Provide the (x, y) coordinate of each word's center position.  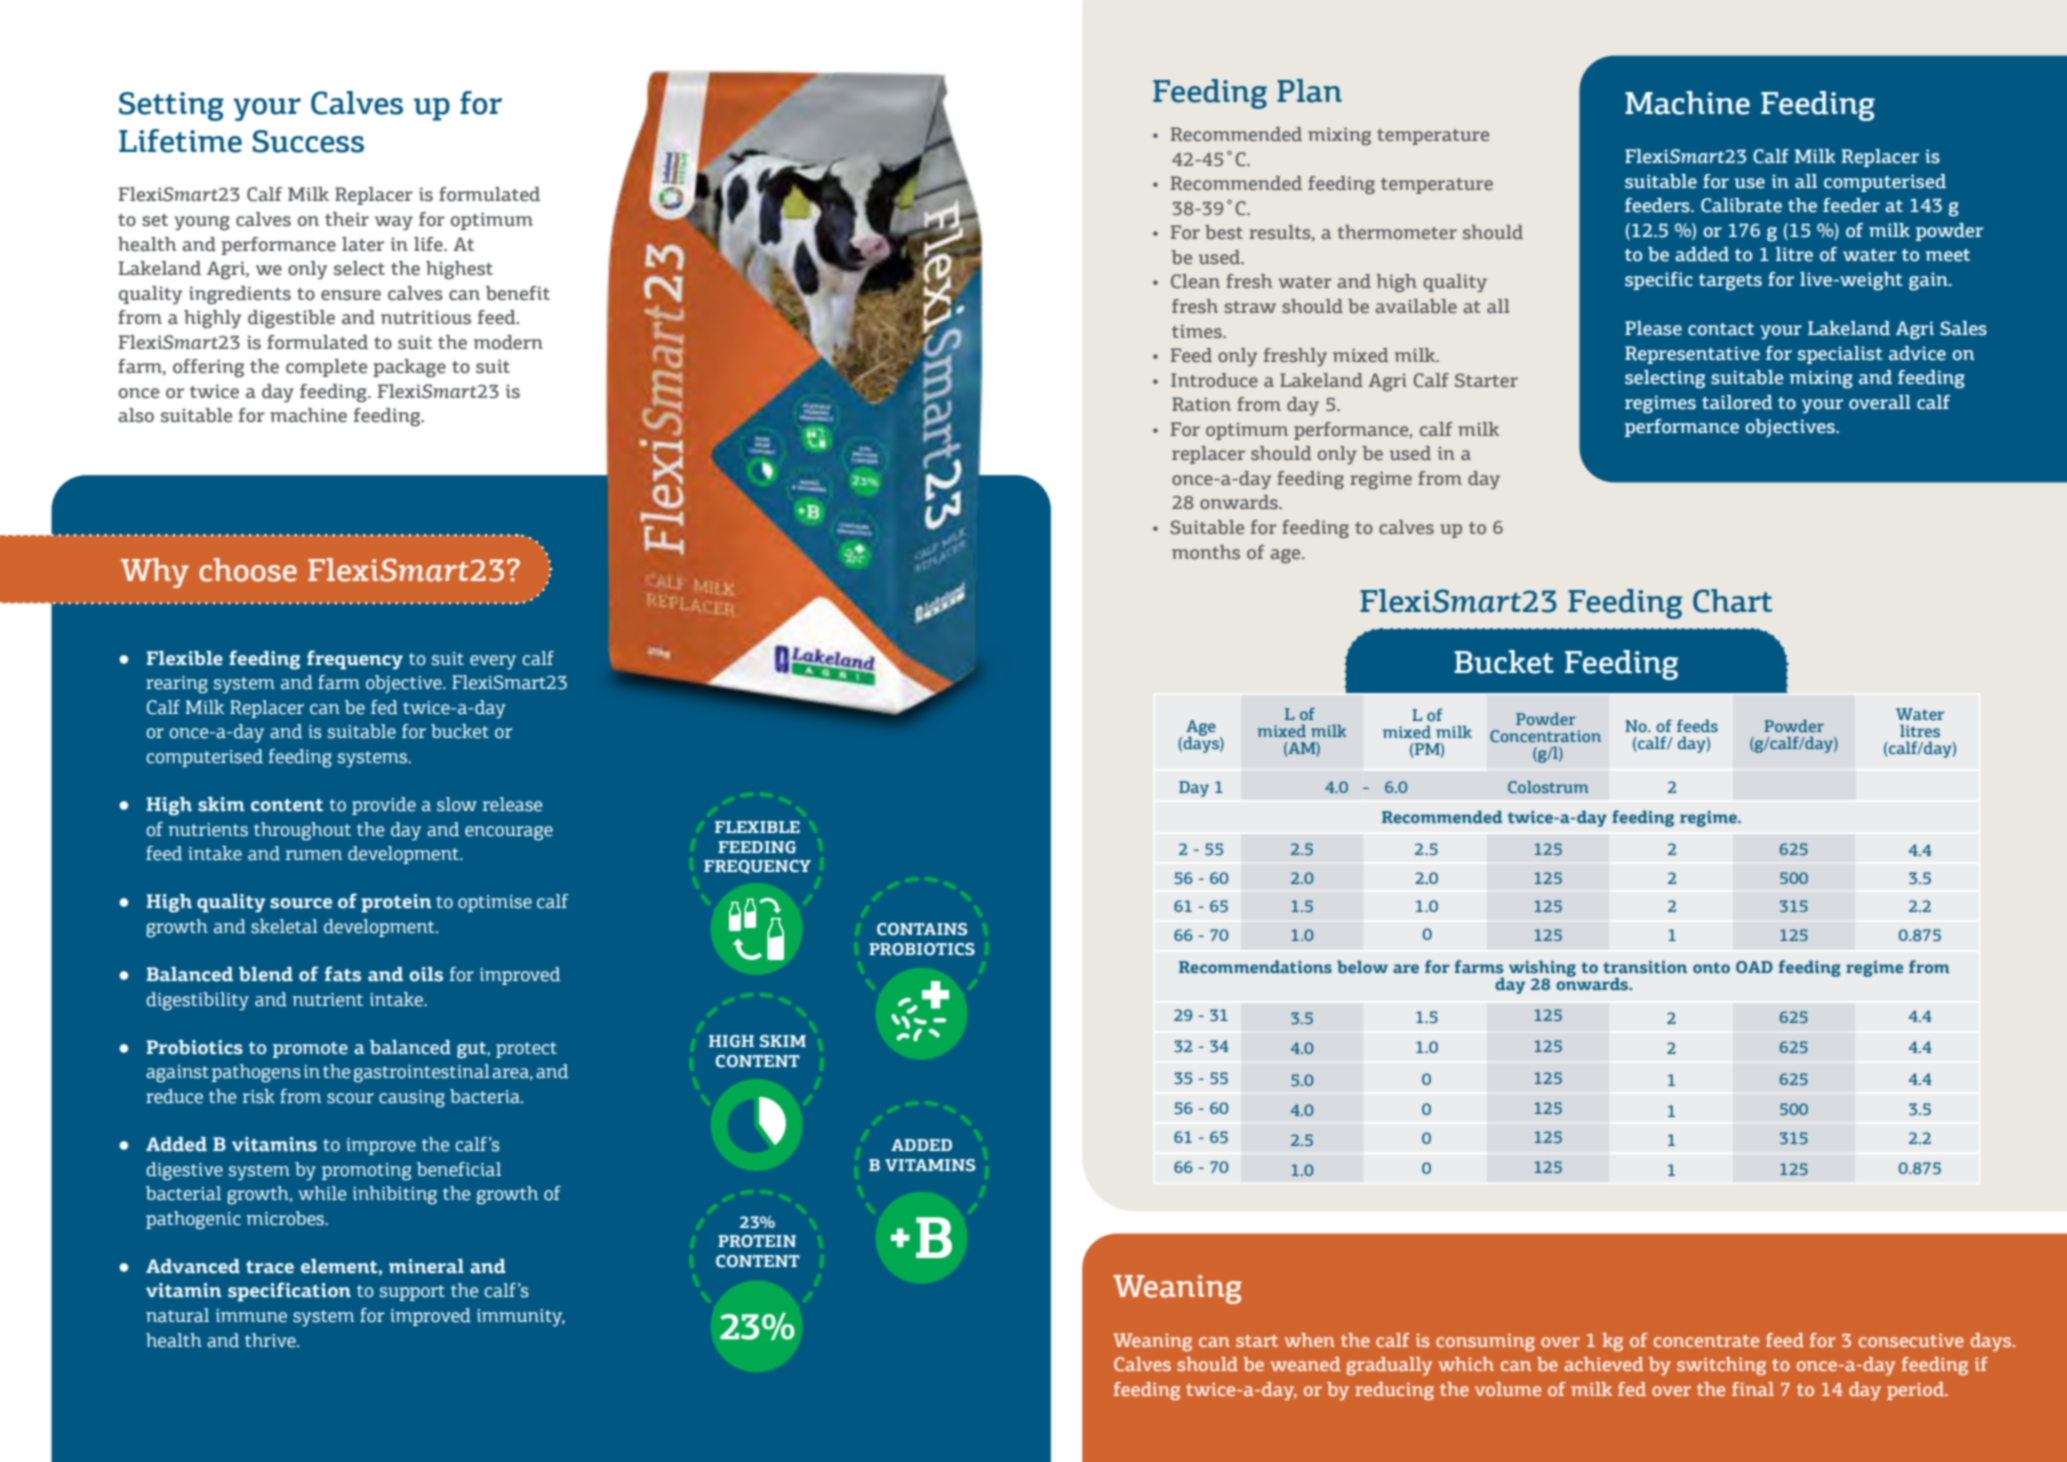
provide (384, 806)
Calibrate (1741, 205)
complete (326, 368)
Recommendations (1255, 966)
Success (308, 141)
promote (310, 1050)
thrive (271, 1340)
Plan (1309, 91)
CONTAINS (922, 929)
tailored (1737, 402)
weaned (1305, 1364)
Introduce (1214, 380)
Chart (1732, 601)
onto (1711, 967)
